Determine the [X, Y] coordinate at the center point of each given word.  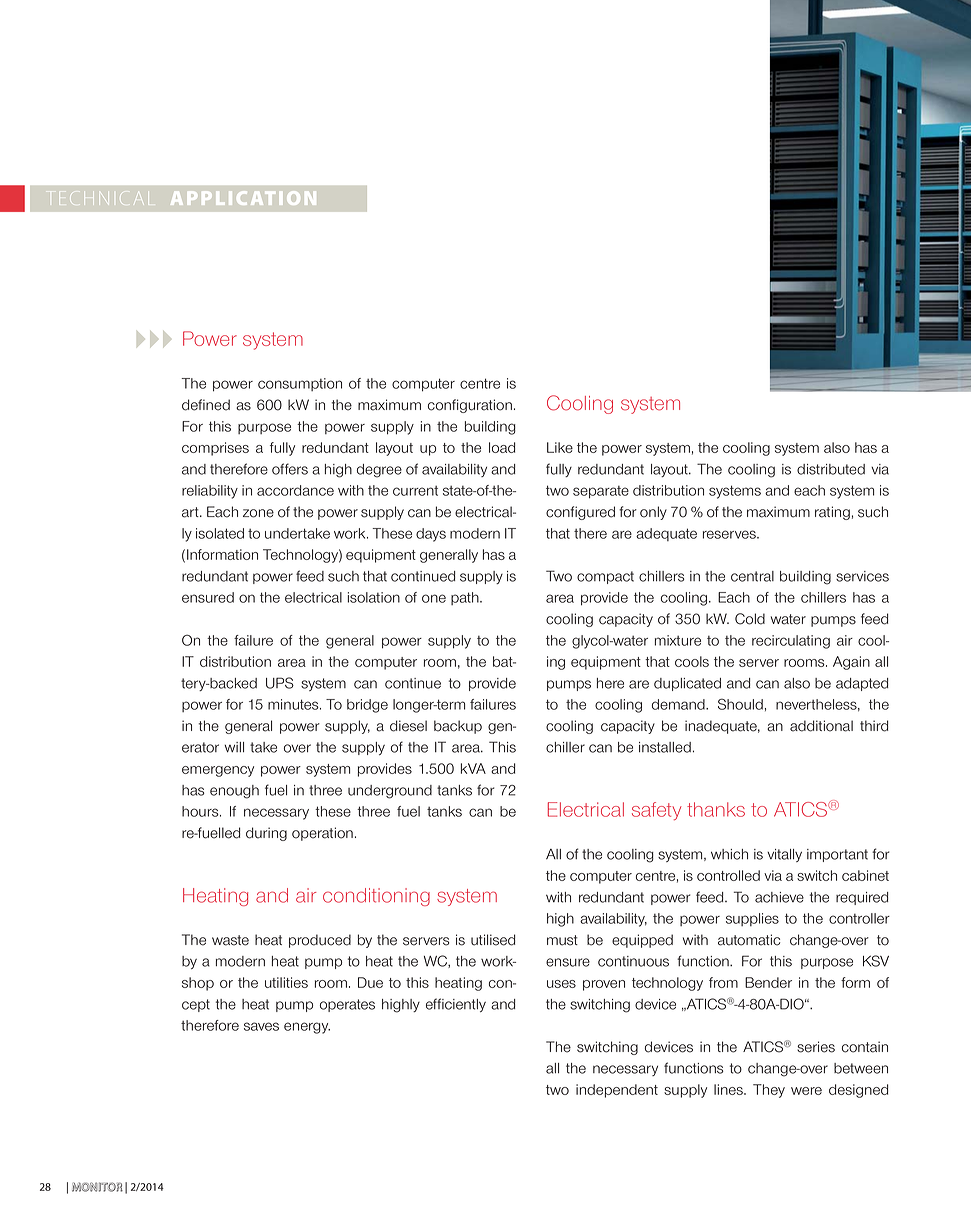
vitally [784, 855]
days [431, 535]
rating [832, 513]
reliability [210, 492]
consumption [300, 384]
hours [201, 811]
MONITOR [97, 1187]
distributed [831, 469]
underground [390, 792]
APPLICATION [243, 198]
